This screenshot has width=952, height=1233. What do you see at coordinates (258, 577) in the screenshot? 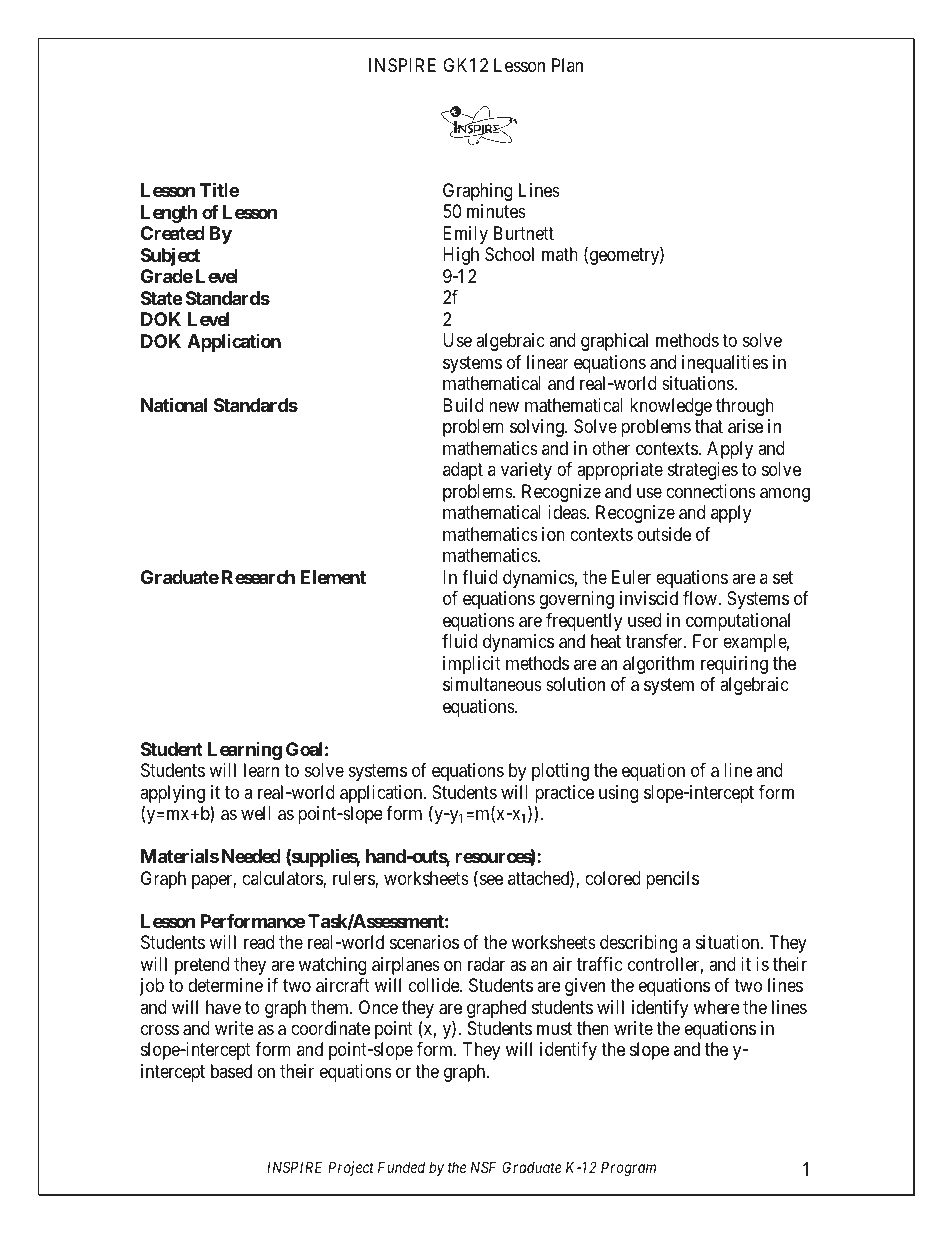
I see `Research` at bounding box center [258, 577].
